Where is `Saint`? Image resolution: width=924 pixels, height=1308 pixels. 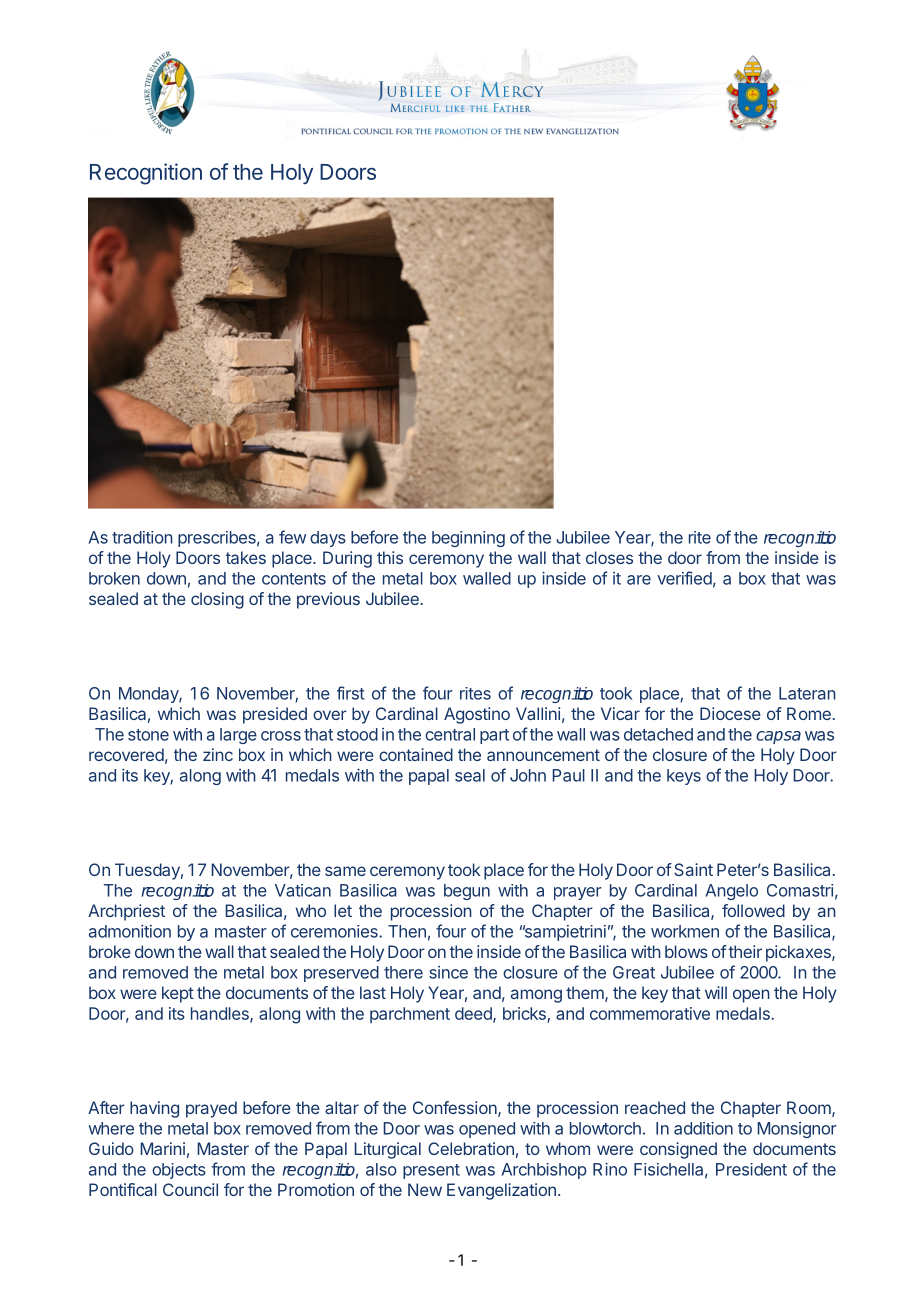 Saint is located at coordinates (693, 869).
